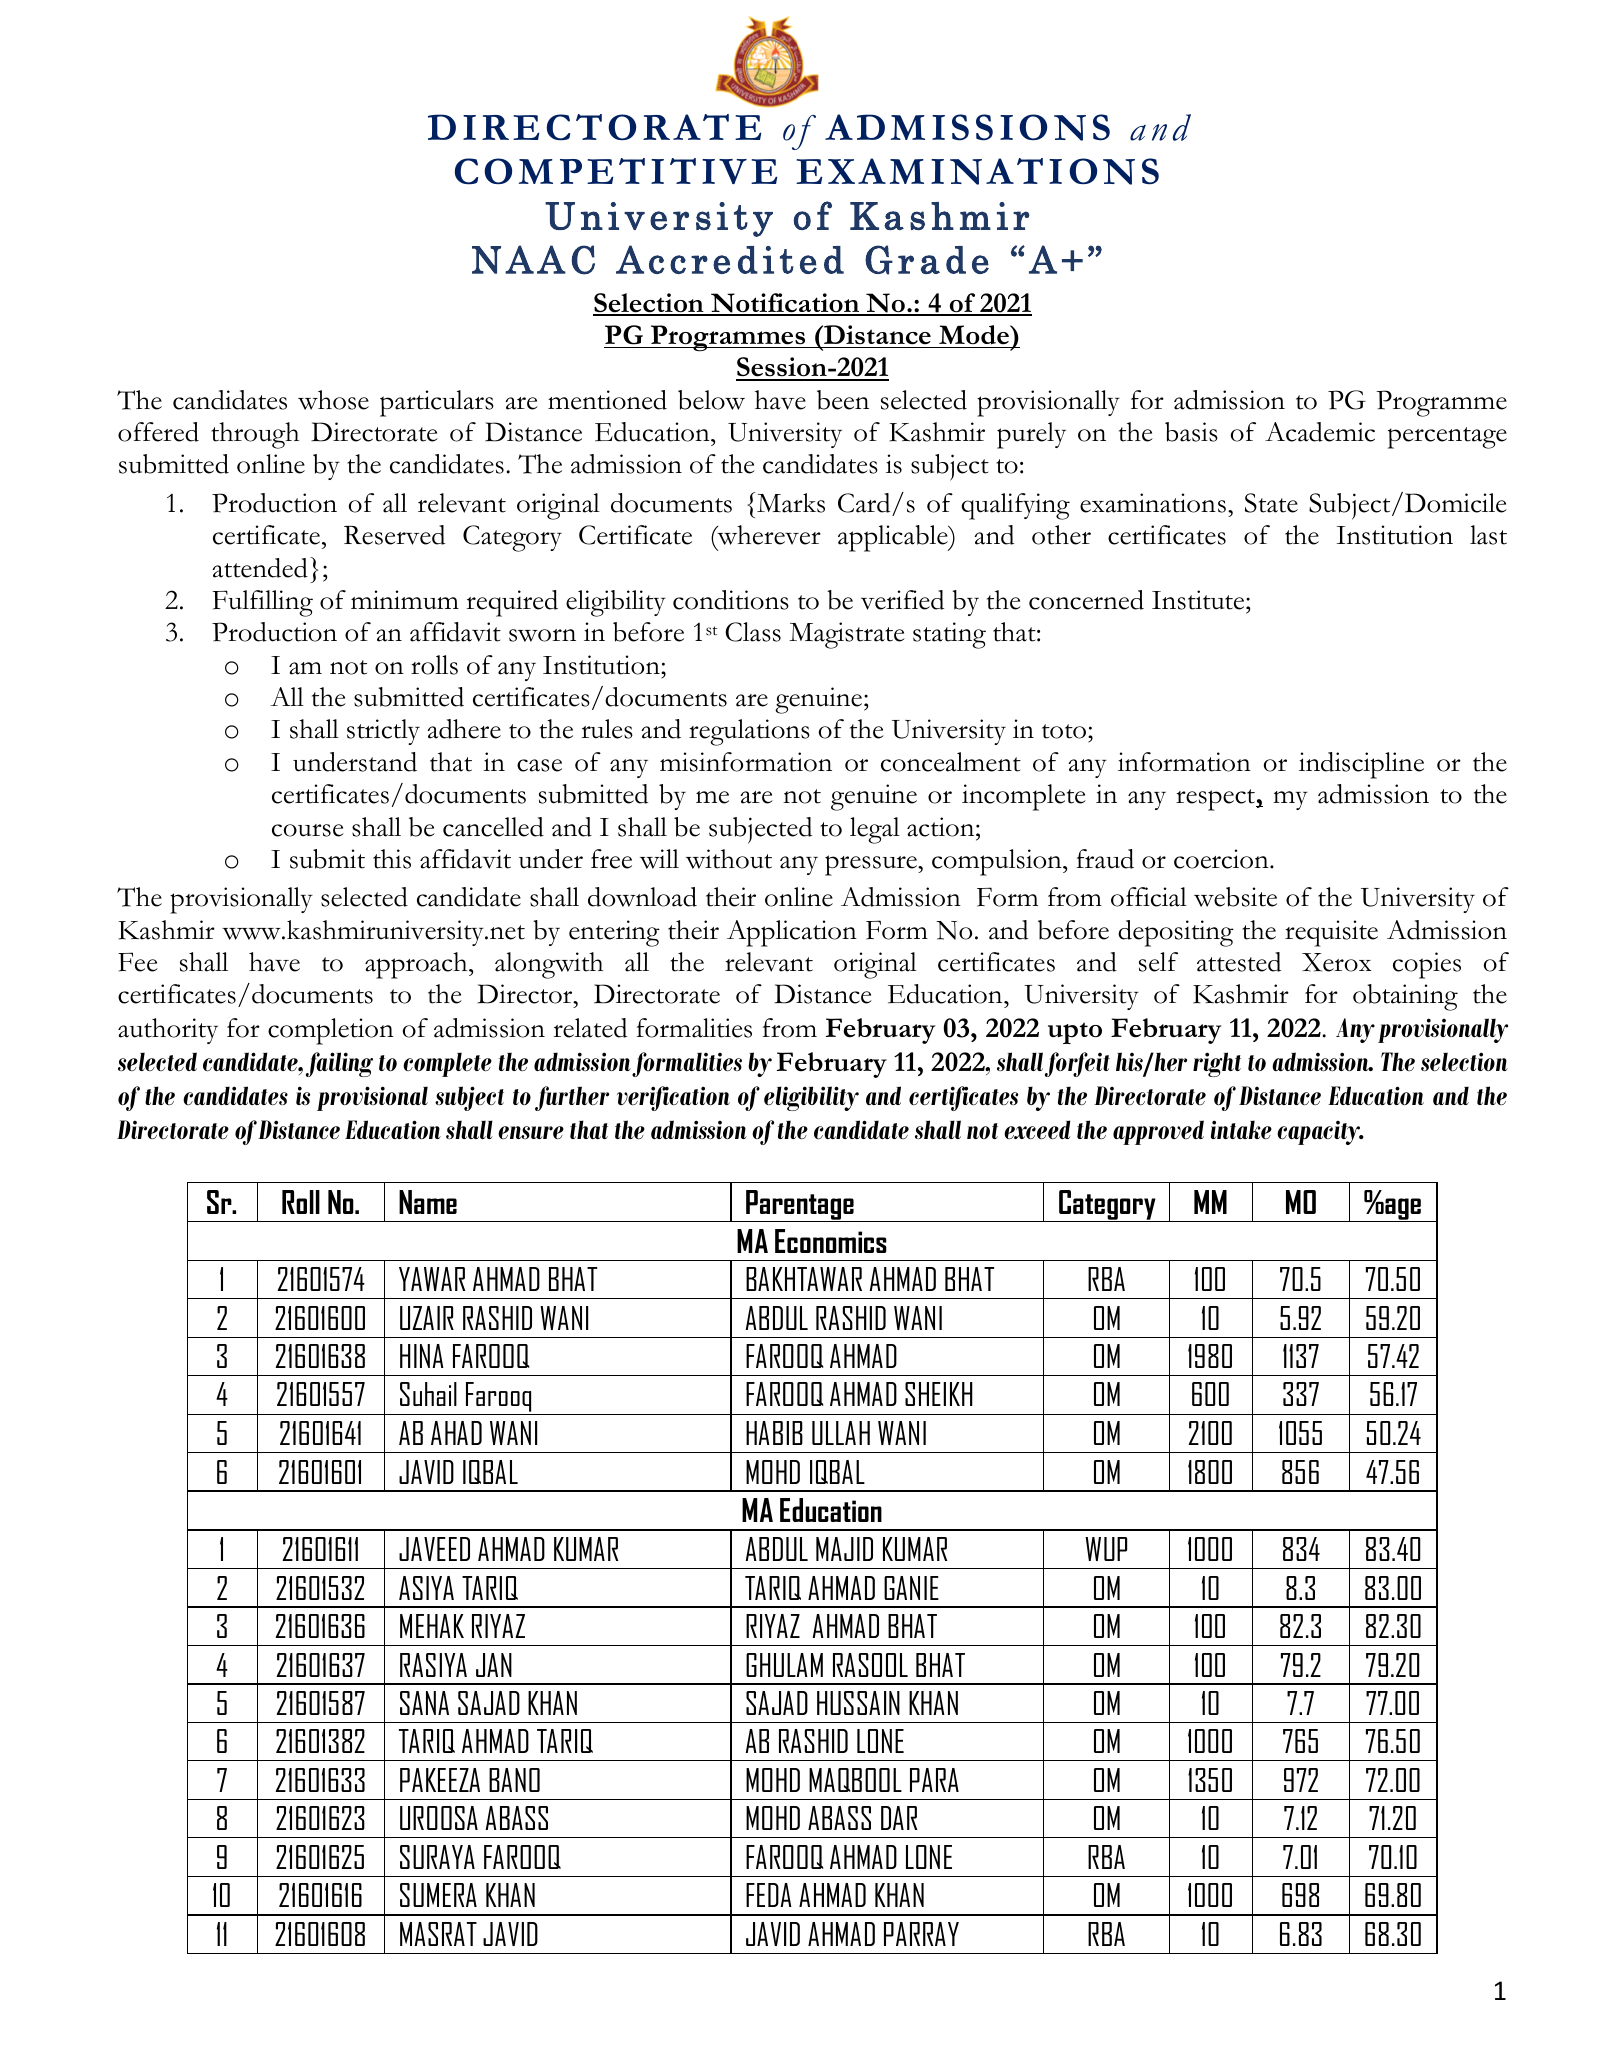 Image resolution: width=1601 pixels, height=2072 pixels. Describe the element at coordinates (1320, 432) in the page. I see `Academic` at that location.
